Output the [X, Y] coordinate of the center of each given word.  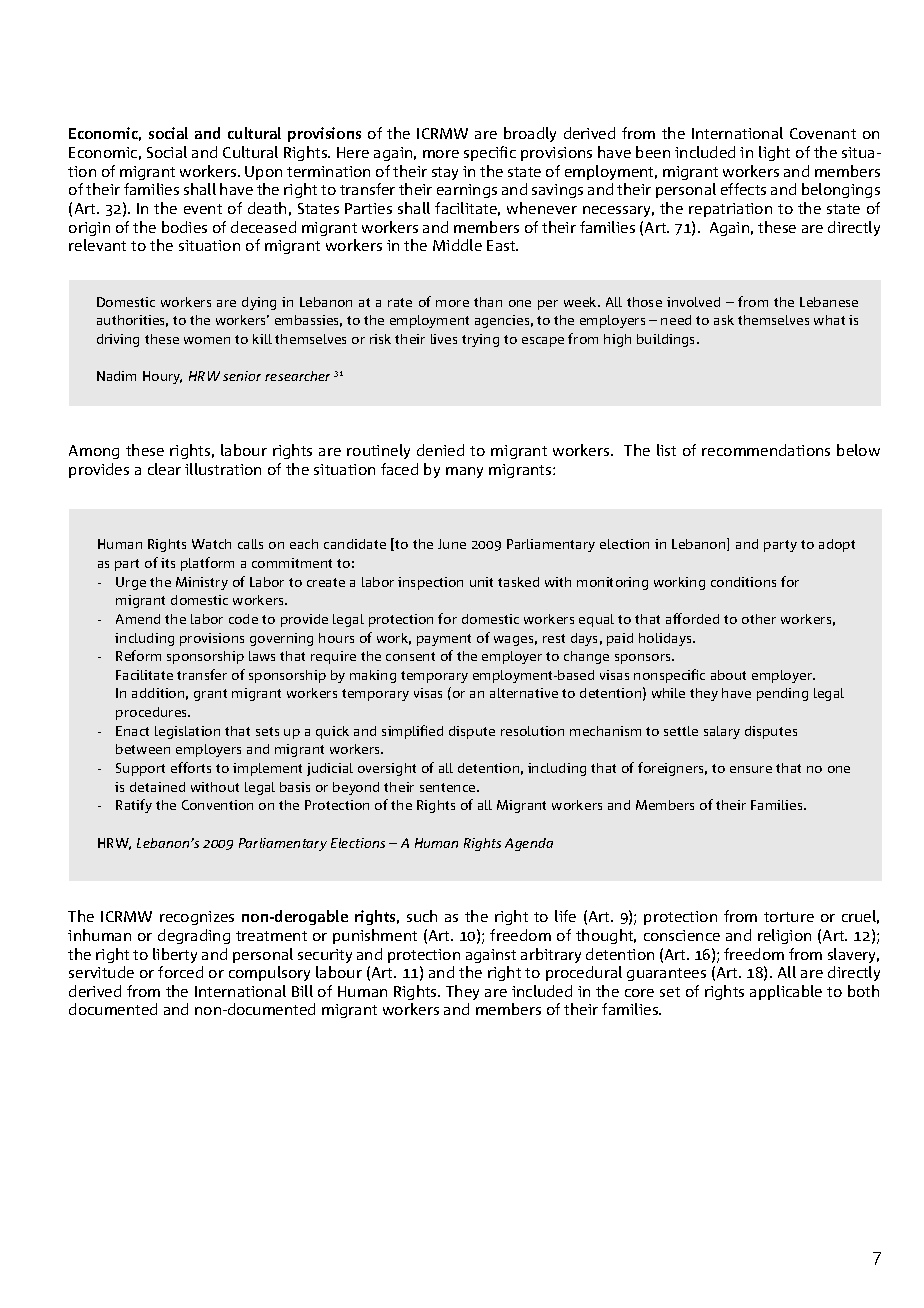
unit [481, 582]
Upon [263, 173]
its [168, 563]
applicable [786, 992]
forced [180, 972]
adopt [837, 545]
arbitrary [551, 955]
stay [445, 173]
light [774, 153]
